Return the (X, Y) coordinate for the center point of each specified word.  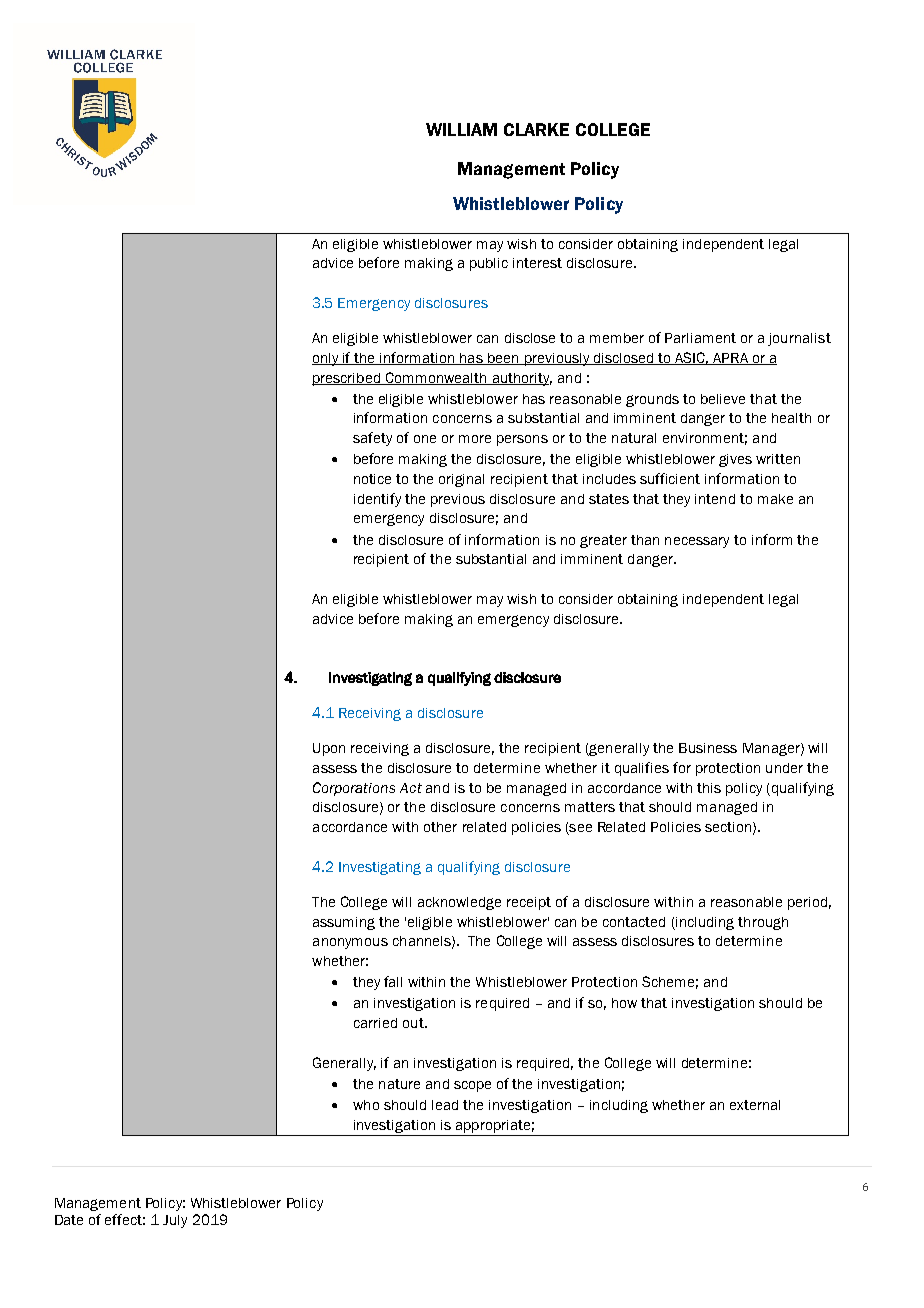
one (425, 439)
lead (445, 1105)
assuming (344, 923)
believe (723, 399)
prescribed (347, 379)
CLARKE (536, 129)
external (755, 1105)
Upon (329, 749)
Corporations (354, 789)
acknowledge (459, 903)
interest (537, 263)
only (326, 359)
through (763, 923)
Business (708, 748)
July (175, 1221)
